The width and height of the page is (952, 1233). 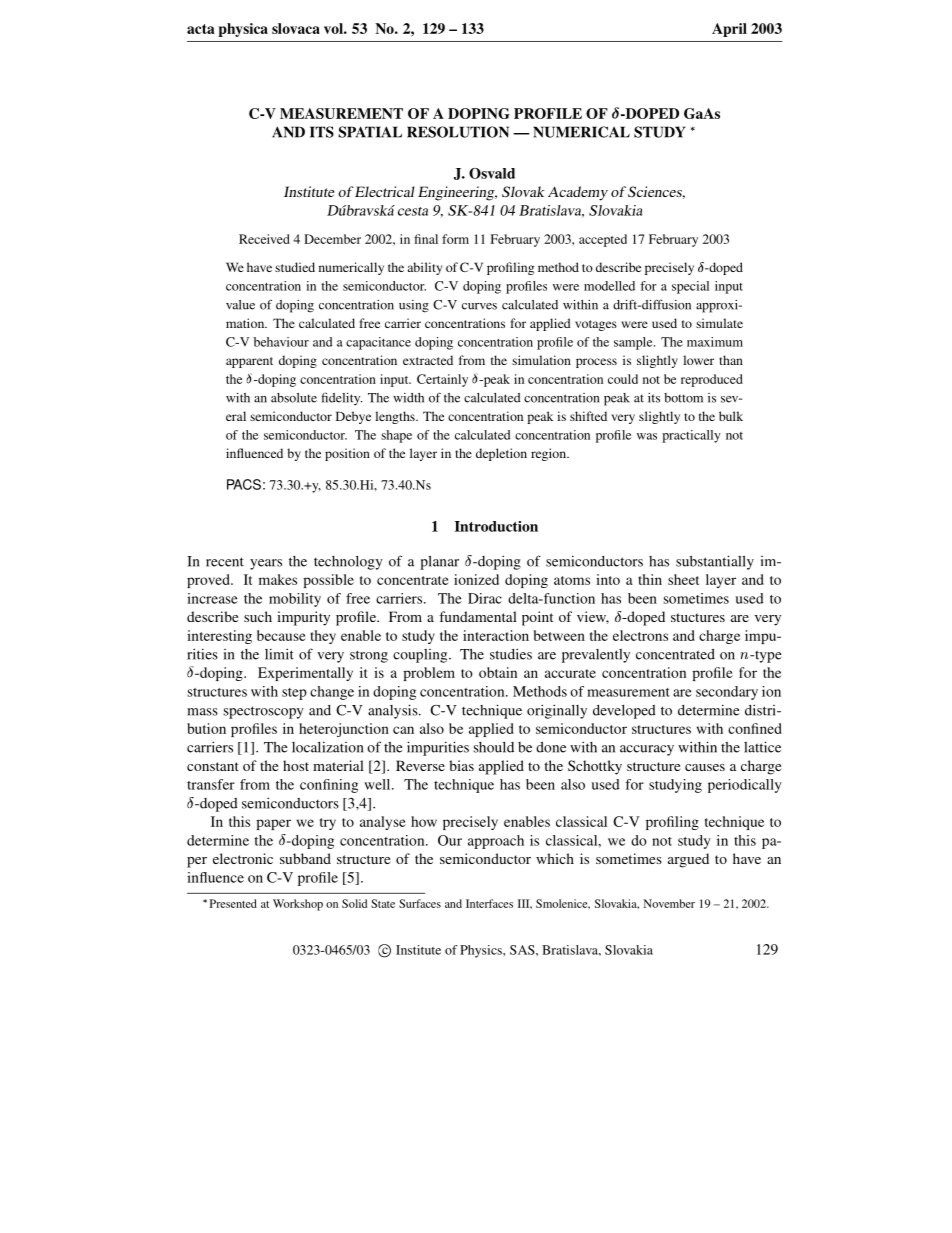 I want to click on acta, so click(x=200, y=29).
